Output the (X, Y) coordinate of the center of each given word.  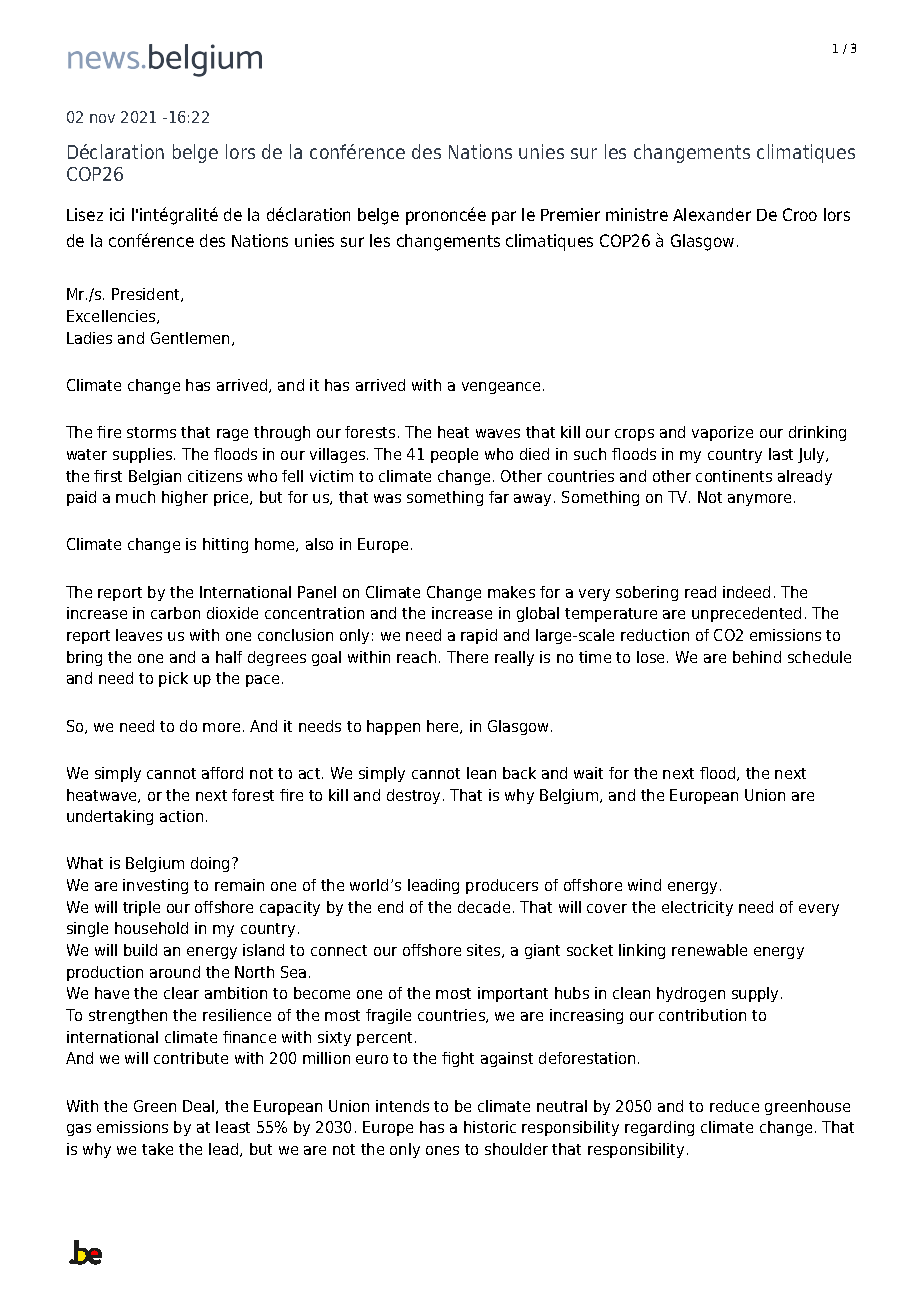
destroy (413, 796)
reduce (734, 1106)
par (504, 218)
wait (588, 773)
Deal (200, 1107)
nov (102, 118)
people (454, 455)
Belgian (155, 477)
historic (490, 1127)
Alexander (712, 214)
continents (734, 476)
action (181, 816)
